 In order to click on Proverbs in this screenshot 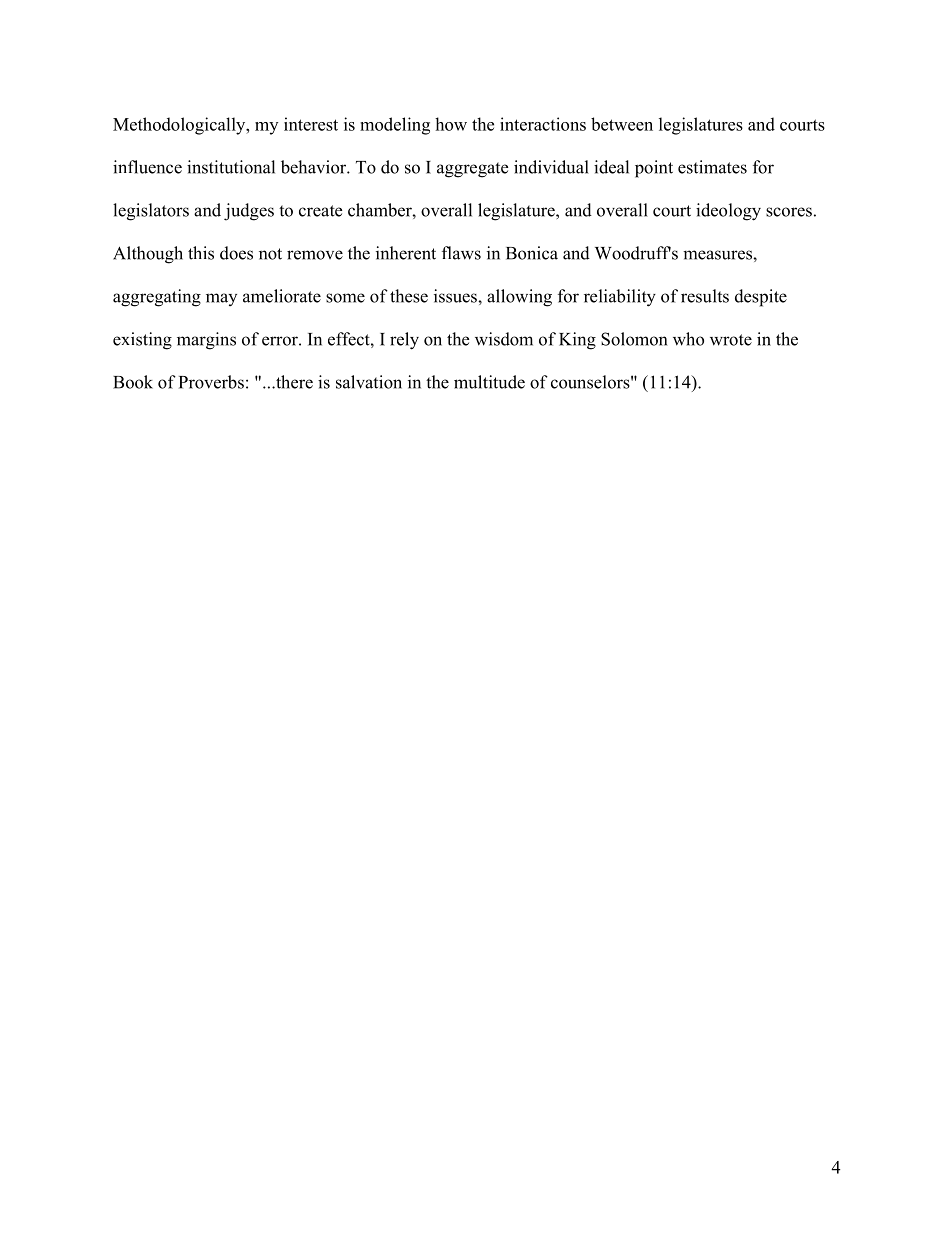, I will do `click(211, 382)`.
